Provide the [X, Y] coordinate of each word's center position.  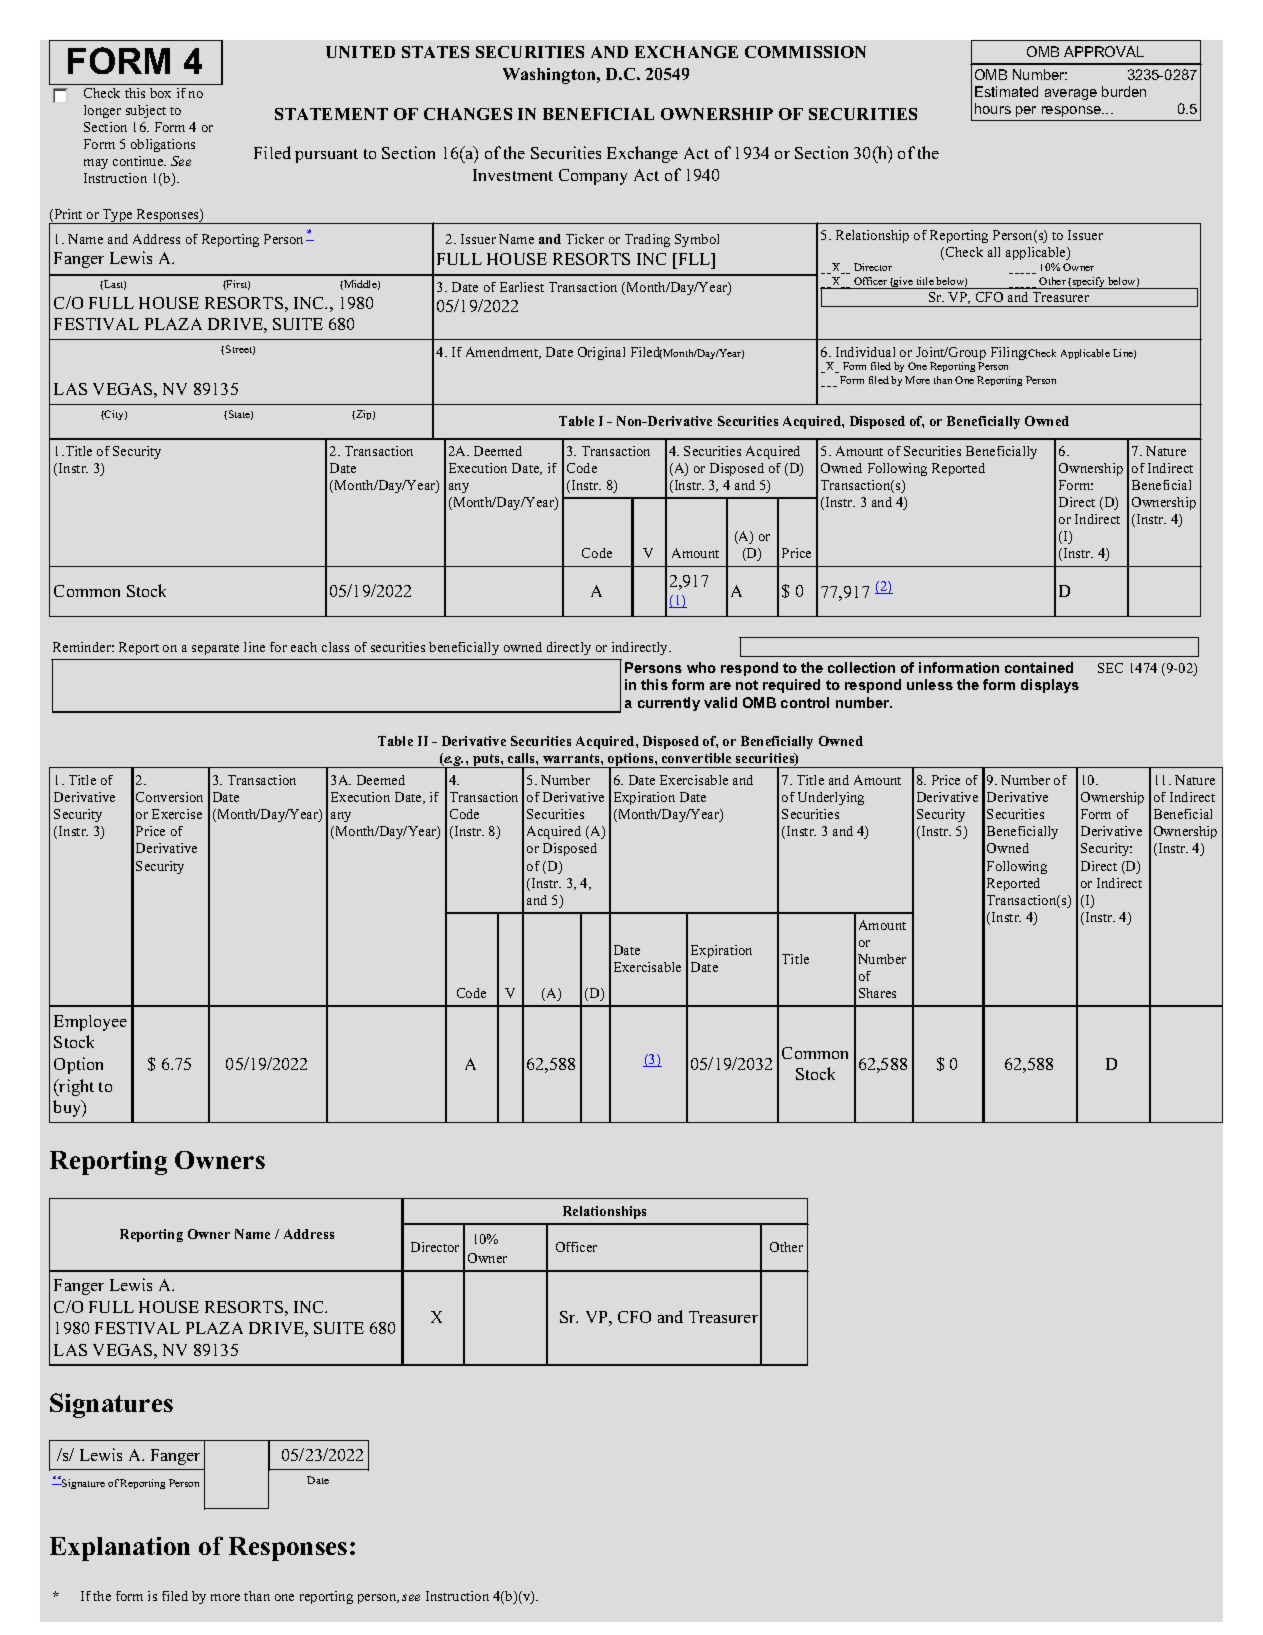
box [160, 93]
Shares [877, 993]
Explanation [120, 1549]
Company [593, 177]
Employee [90, 1023]
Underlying [831, 798]
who [701, 667]
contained [1039, 667]
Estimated [1006, 91]
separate [215, 649]
